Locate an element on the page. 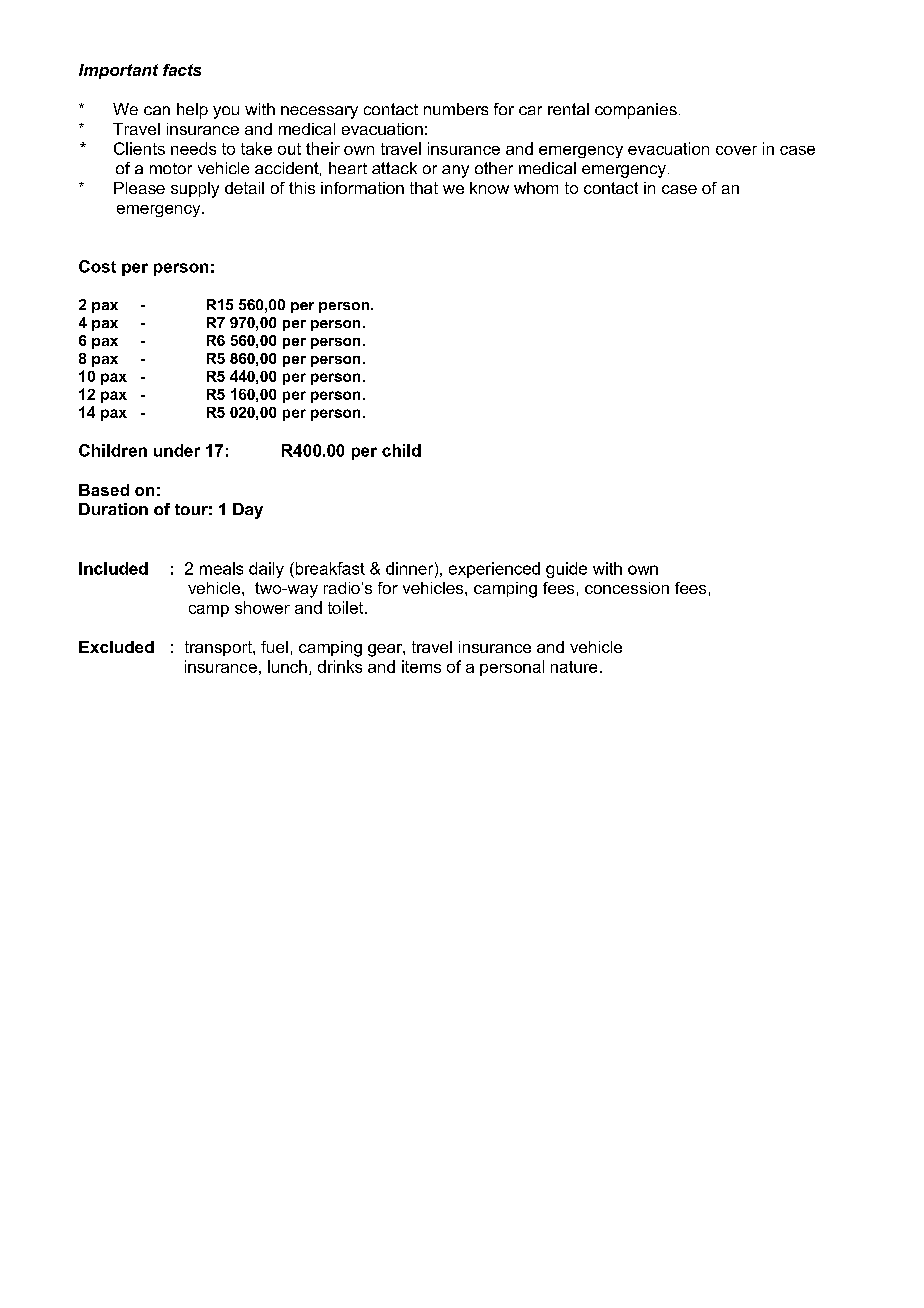  that is located at coordinates (424, 188).
